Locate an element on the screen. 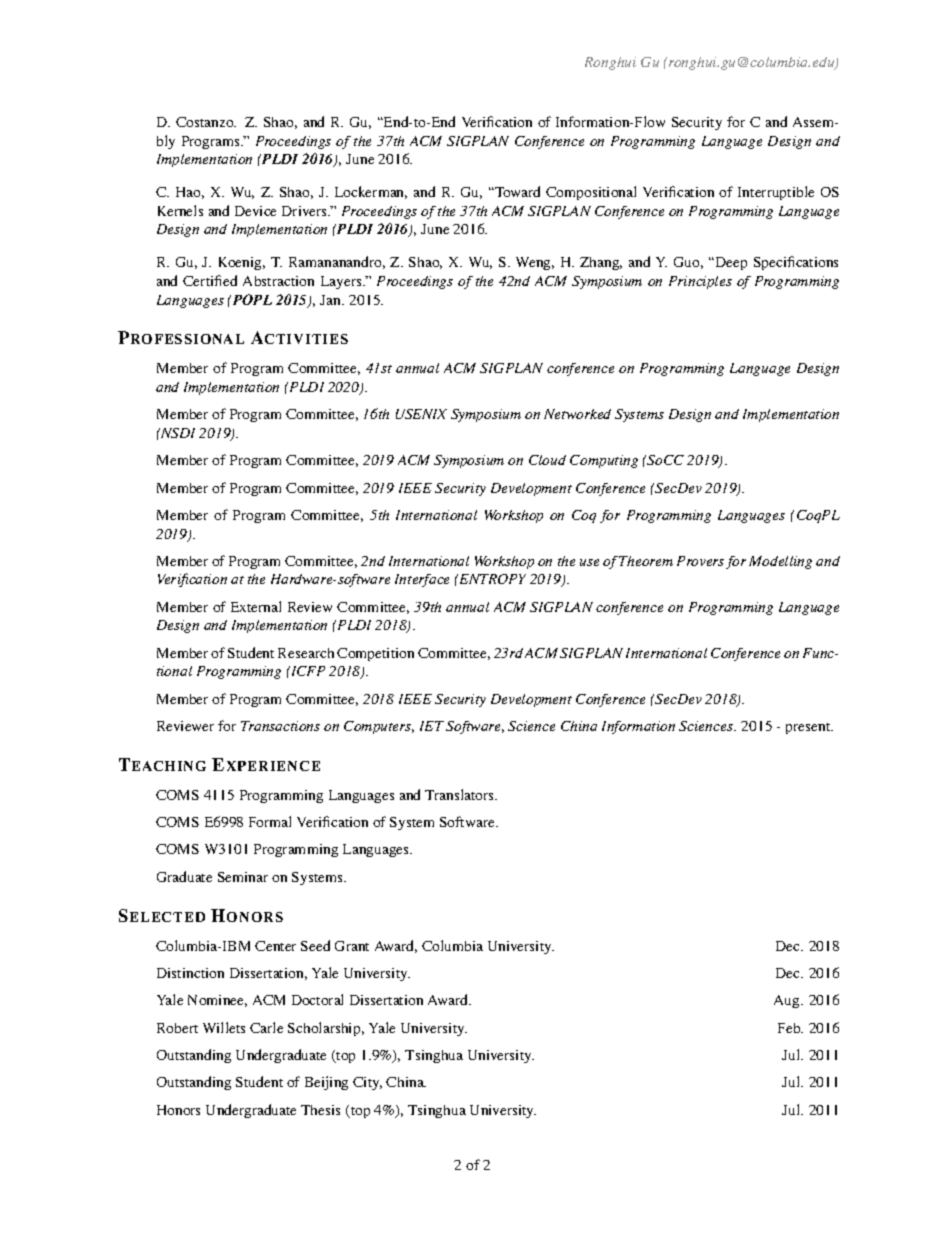 The image size is (952, 1233). Competition is located at coordinates (375, 654).
